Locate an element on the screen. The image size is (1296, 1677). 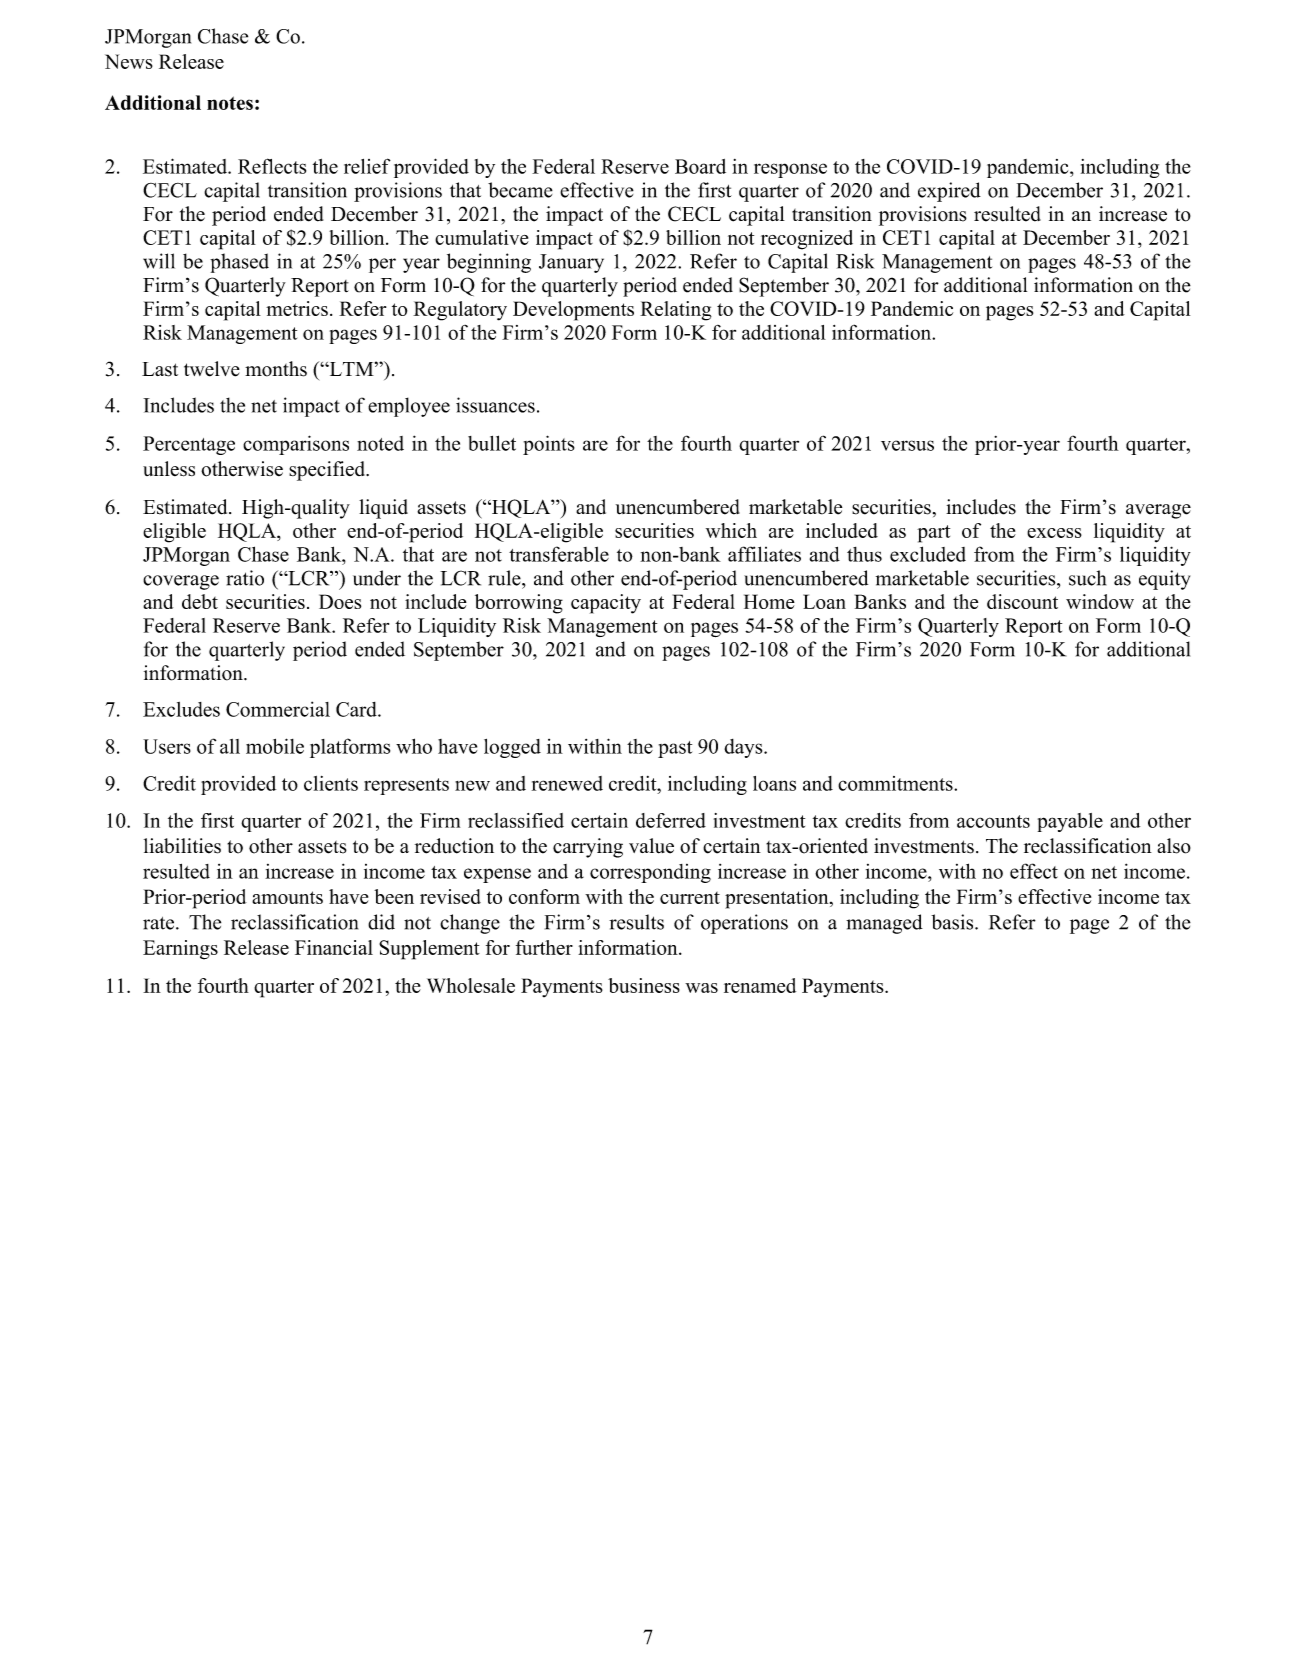
Earnings is located at coordinates (180, 950).
